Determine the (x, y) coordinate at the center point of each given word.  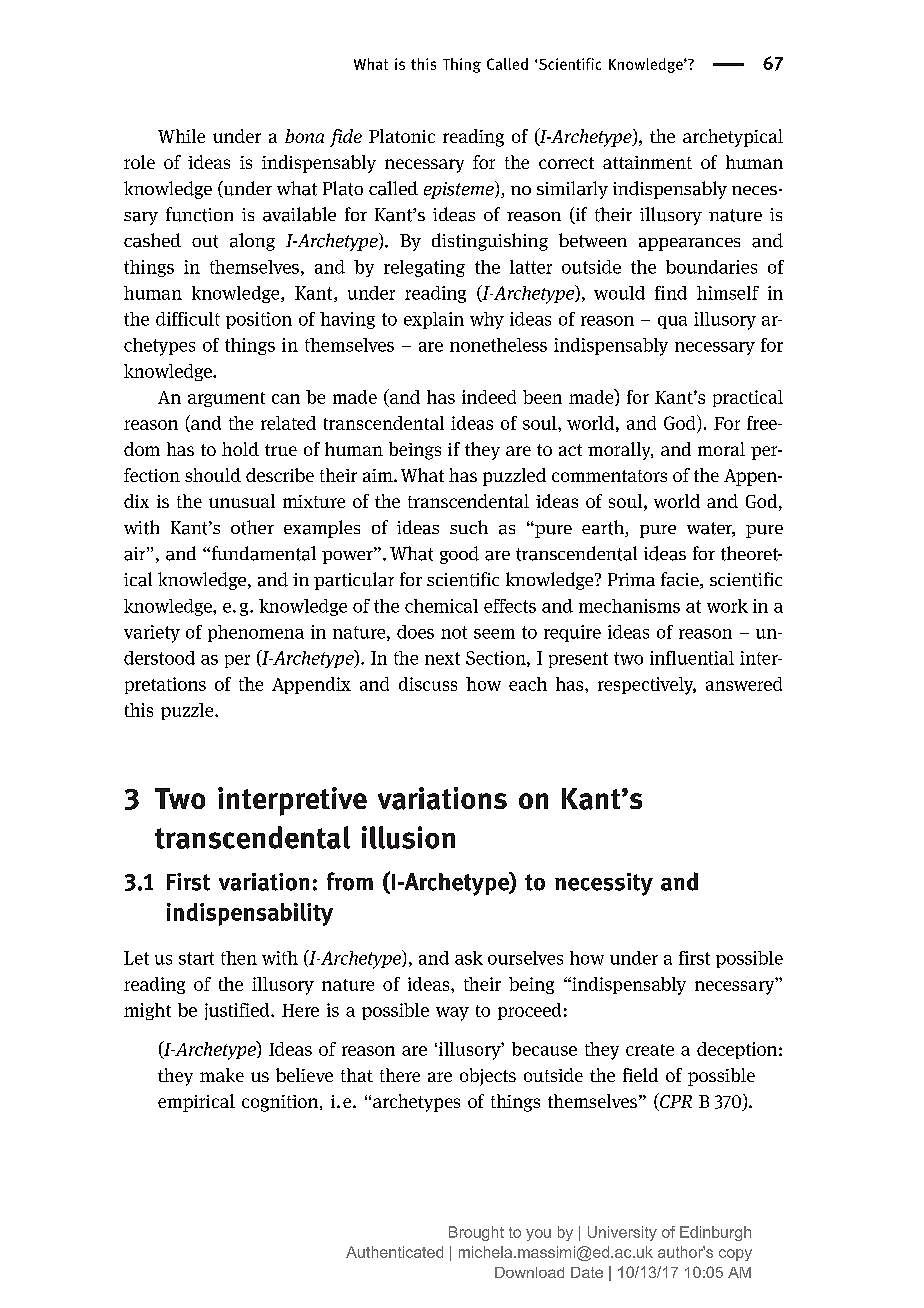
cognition (281, 1103)
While (181, 136)
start (196, 958)
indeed (489, 397)
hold (240, 449)
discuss (428, 684)
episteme (460, 190)
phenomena (256, 633)
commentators (609, 476)
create (650, 1050)
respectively (647, 686)
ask (469, 958)
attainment (647, 162)
